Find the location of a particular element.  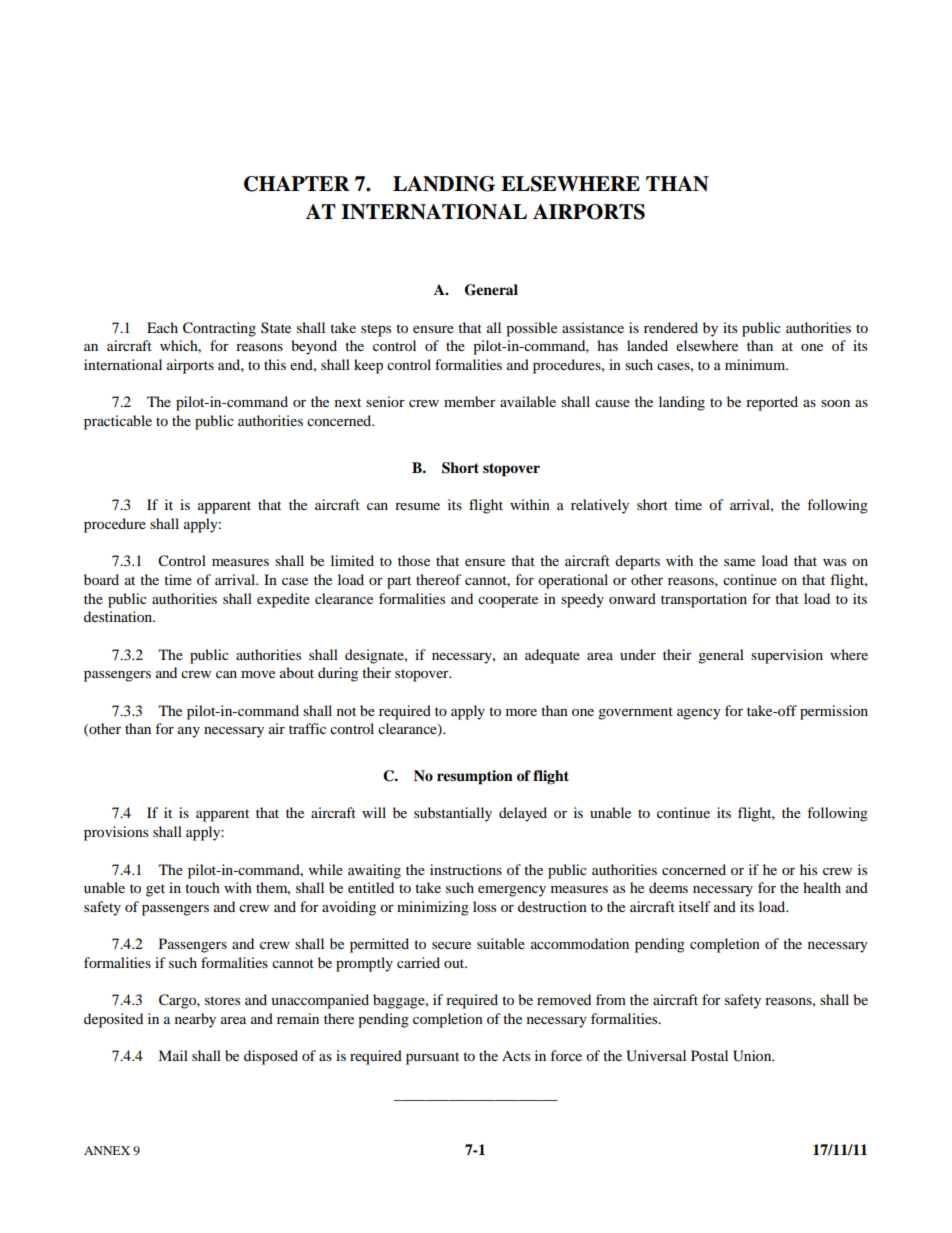

adequate is located at coordinates (552, 656).
